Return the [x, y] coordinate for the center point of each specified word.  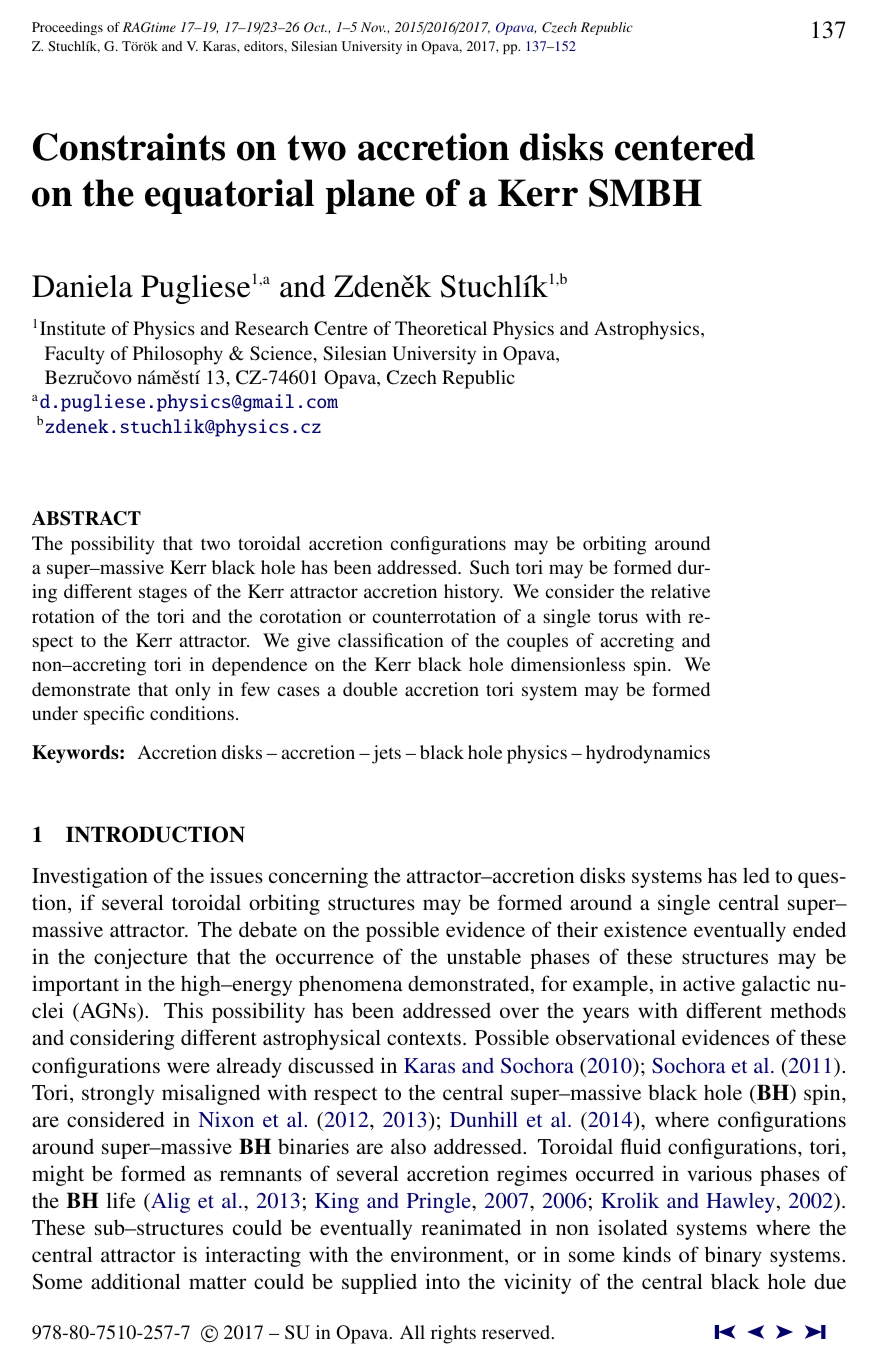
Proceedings [67, 28]
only [193, 691]
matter [217, 1282]
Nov [373, 27]
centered [685, 147]
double [370, 689]
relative [680, 591]
